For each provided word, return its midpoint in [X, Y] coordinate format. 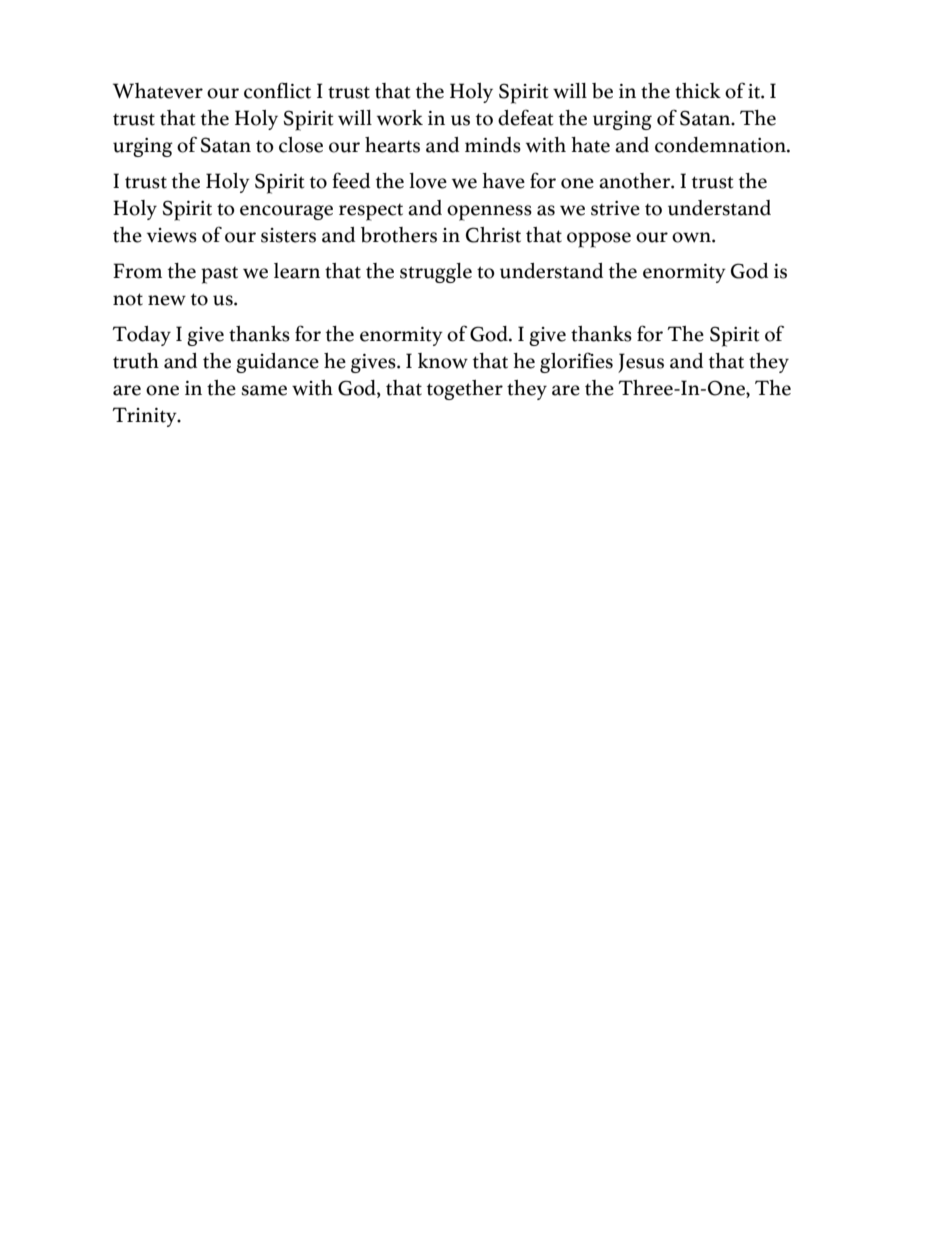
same [264, 390]
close [301, 145]
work [400, 118]
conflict [277, 90]
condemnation [721, 145]
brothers [399, 235]
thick [698, 91]
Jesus [641, 363]
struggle [436, 273]
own [692, 237]
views [172, 235]
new [167, 300]
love [428, 181]
